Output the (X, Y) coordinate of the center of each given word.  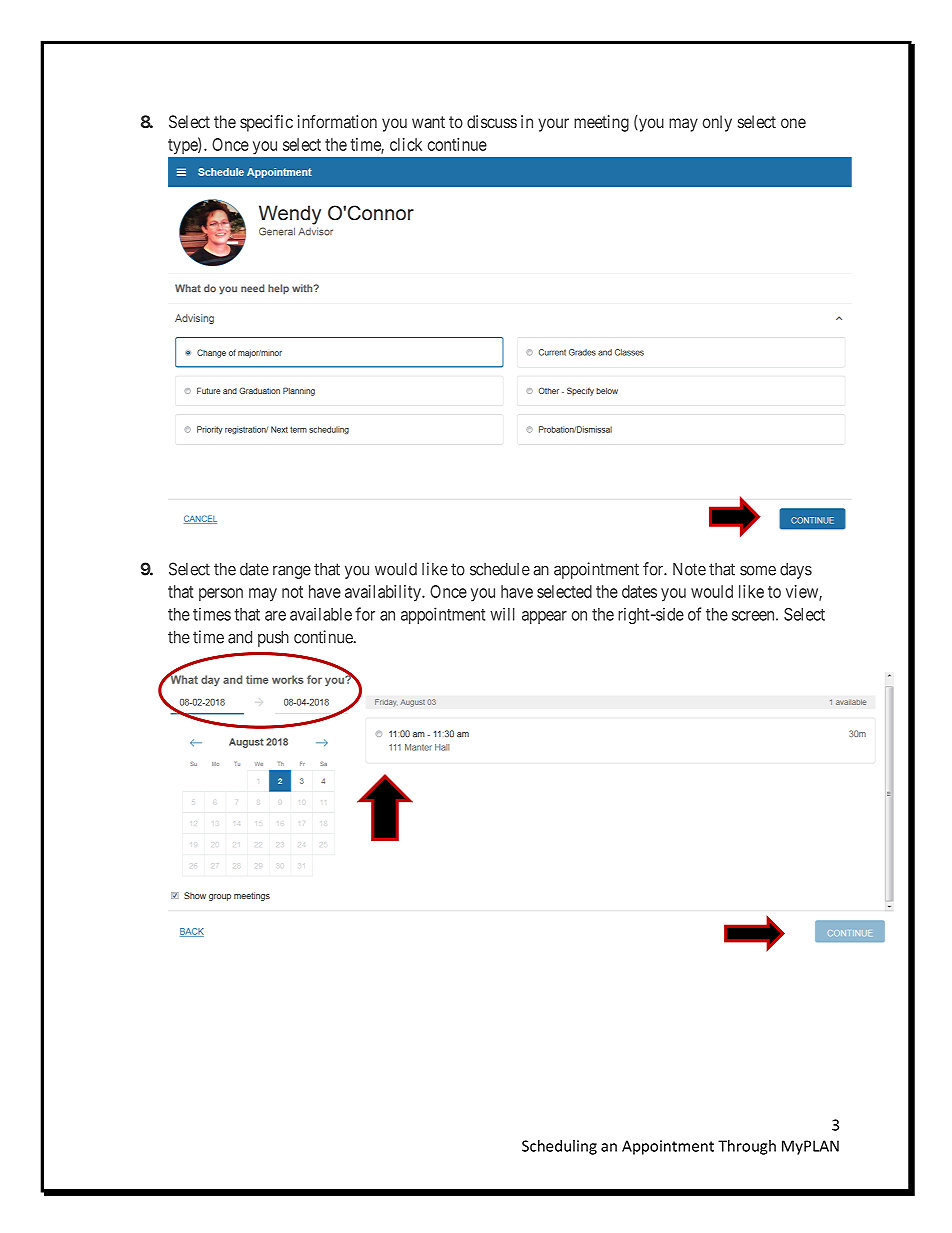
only (717, 123)
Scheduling (559, 1147)
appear (544, 617)
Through (747, 1147)
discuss (492, 121)
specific (266, 123)
